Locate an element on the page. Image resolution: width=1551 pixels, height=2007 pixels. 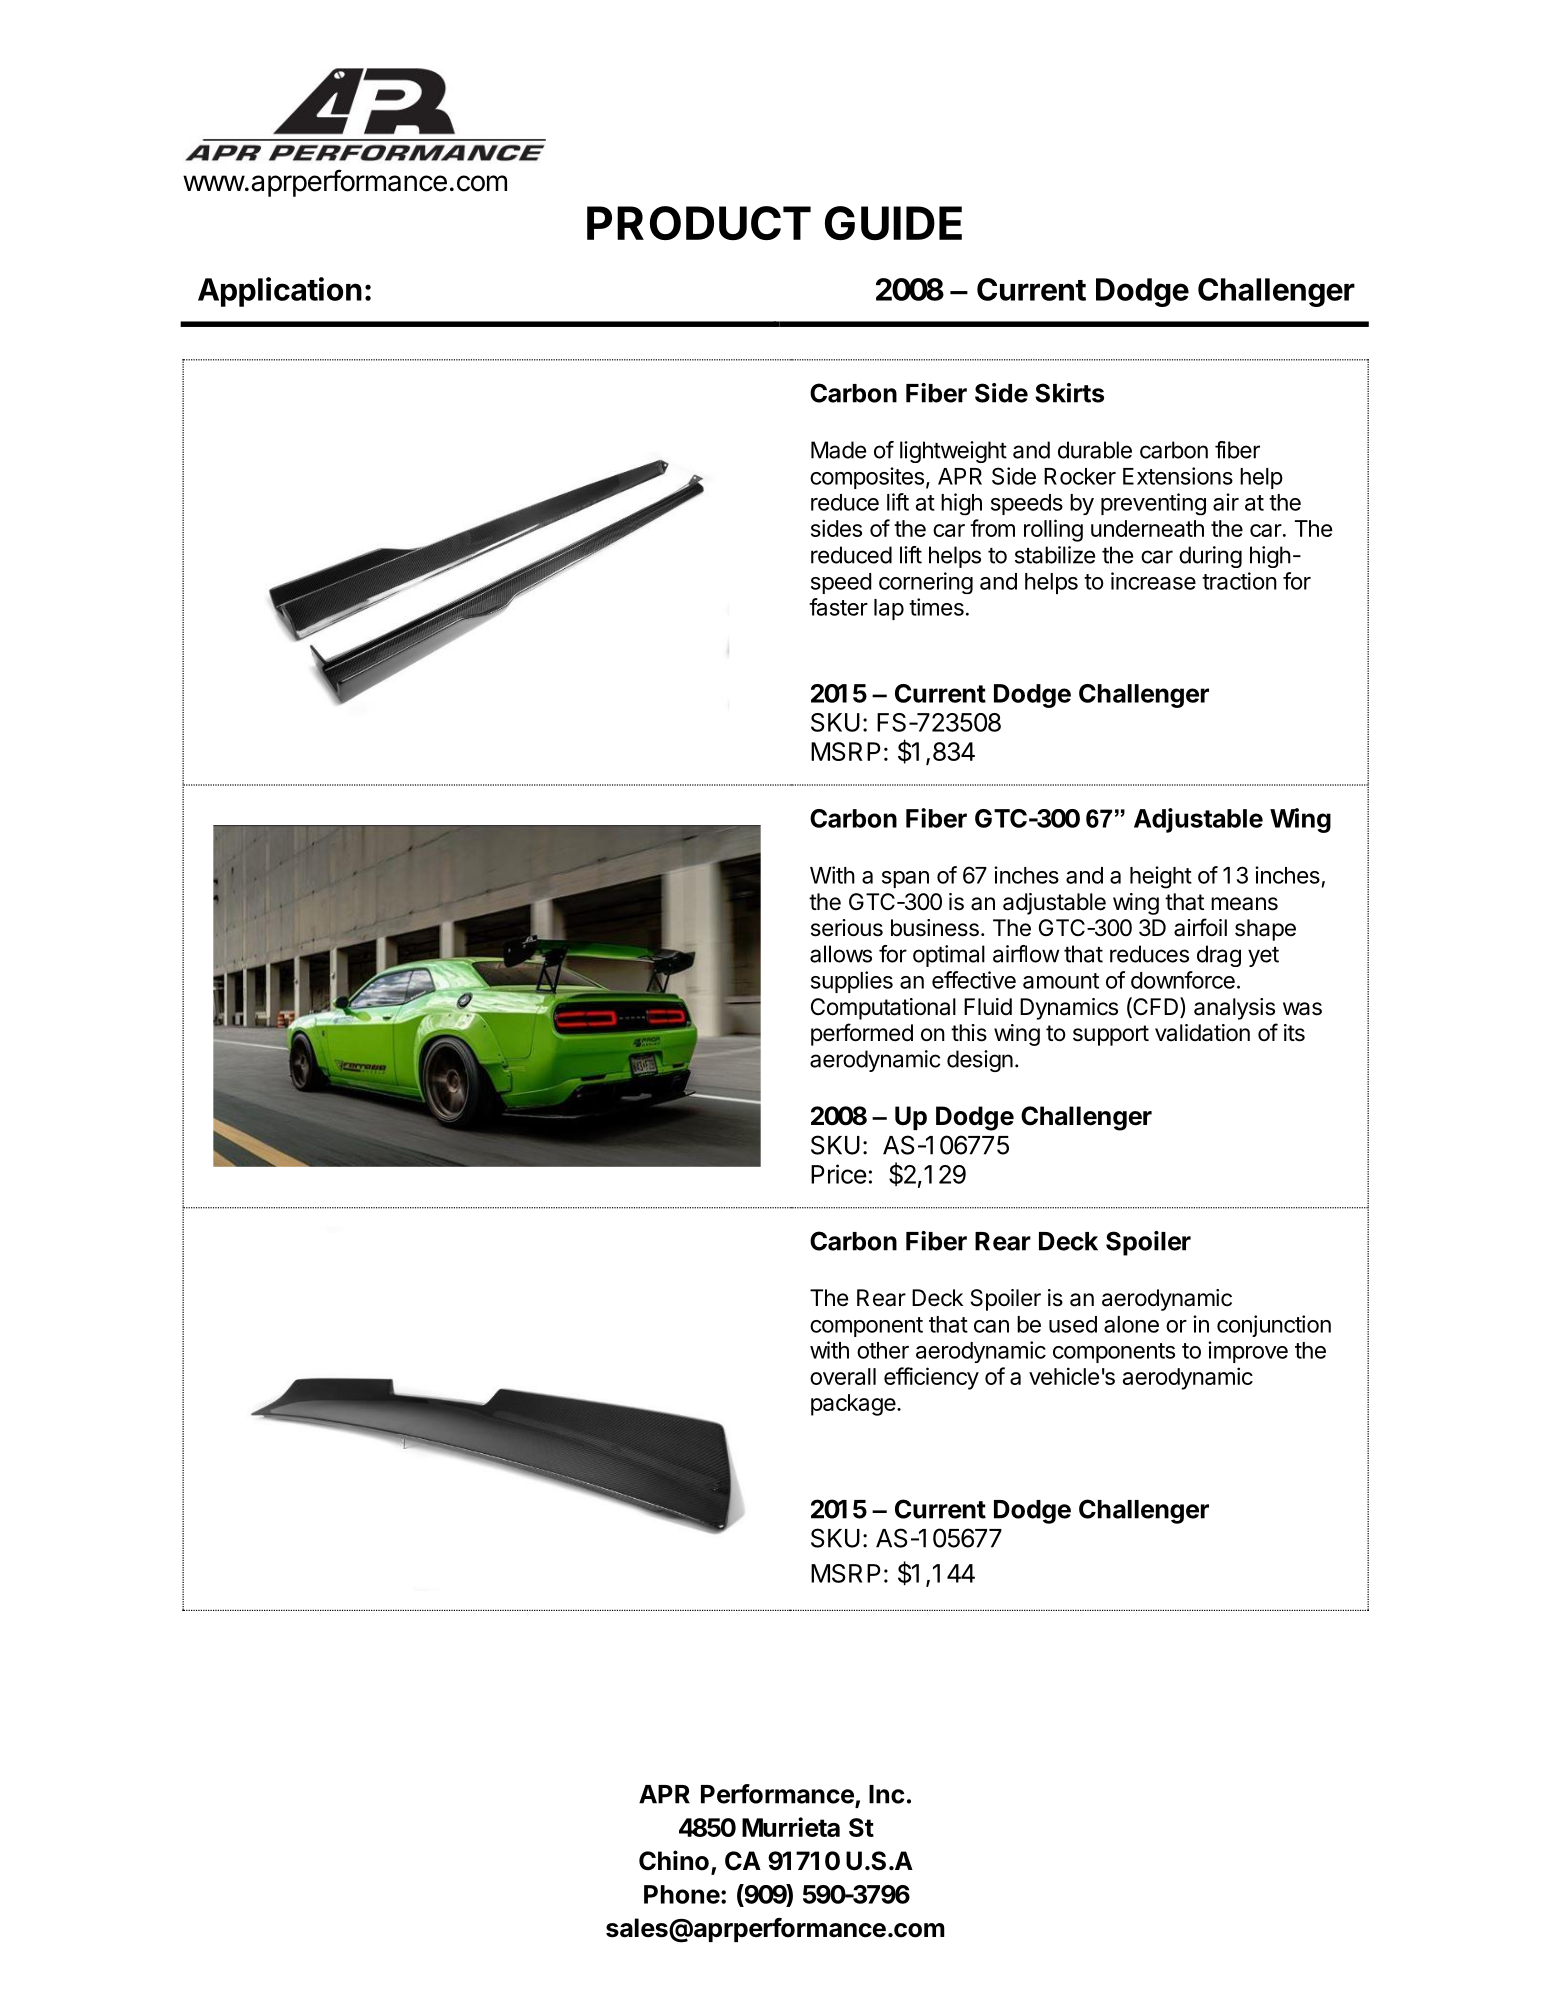
performed is located at coordinates (862, 1034).
